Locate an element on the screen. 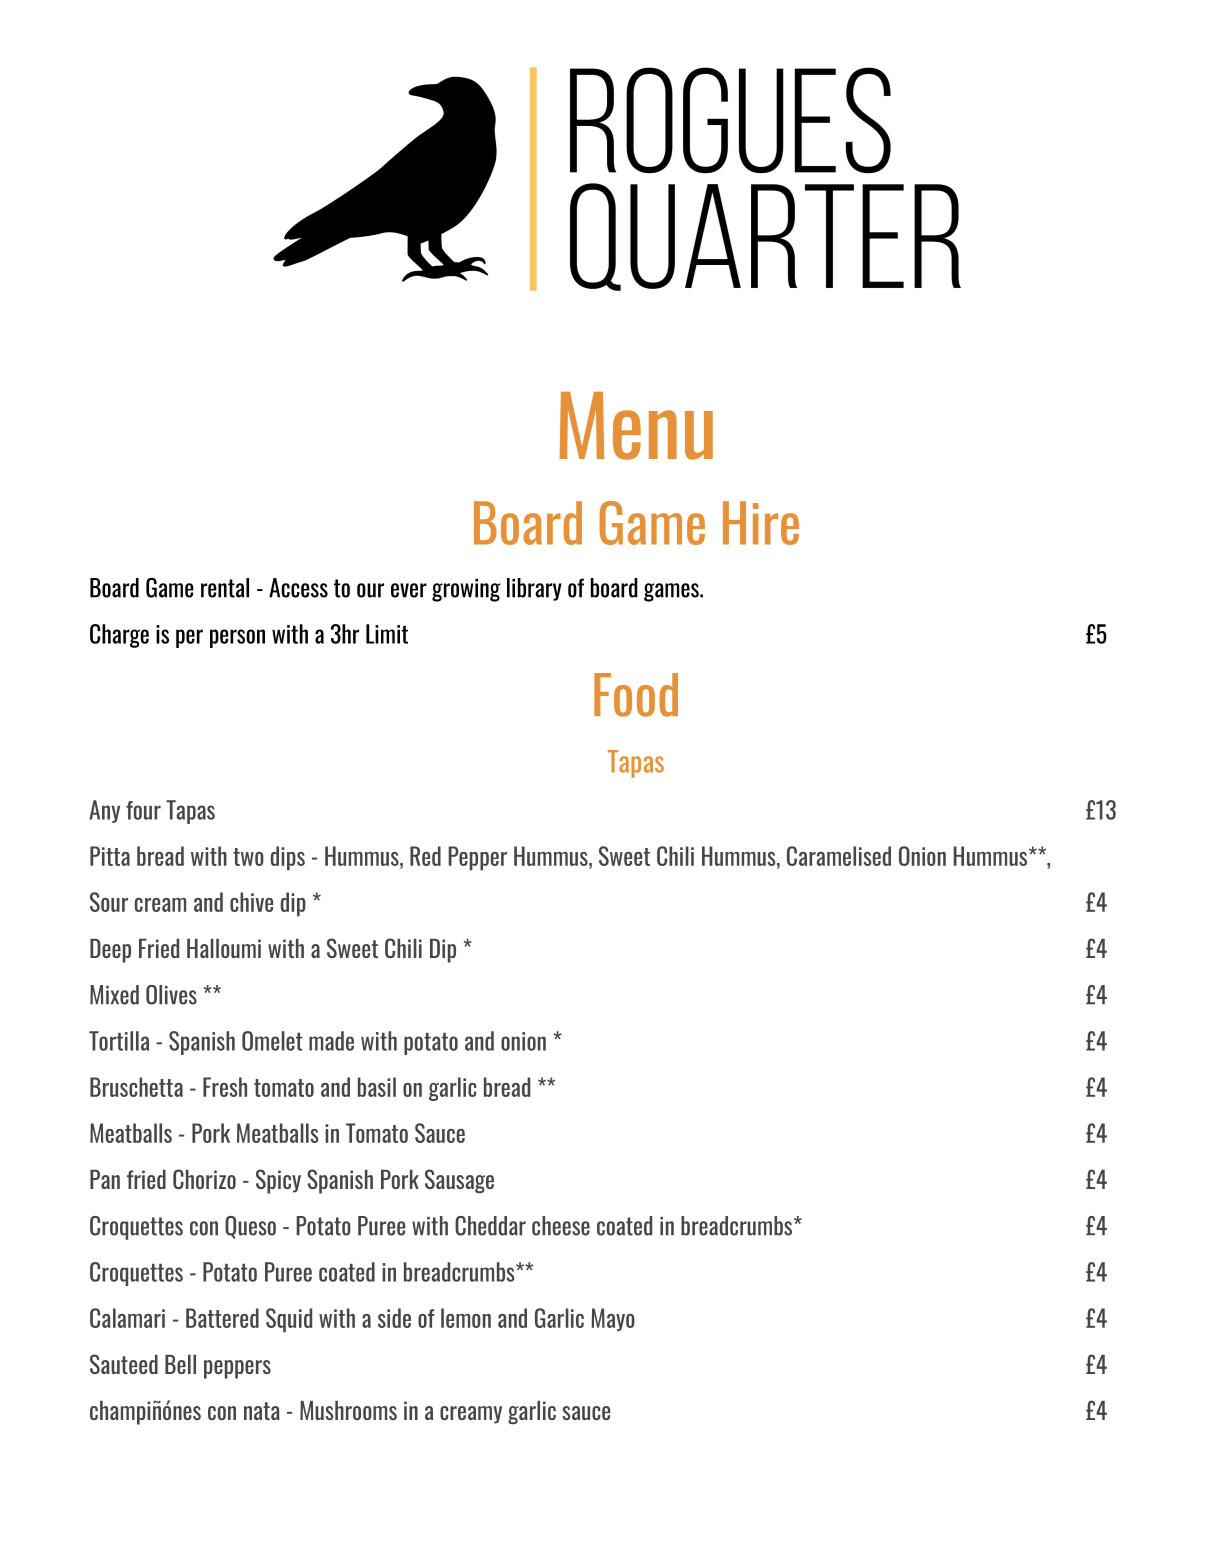  Caramelised is located at coordinates (839, 856).
